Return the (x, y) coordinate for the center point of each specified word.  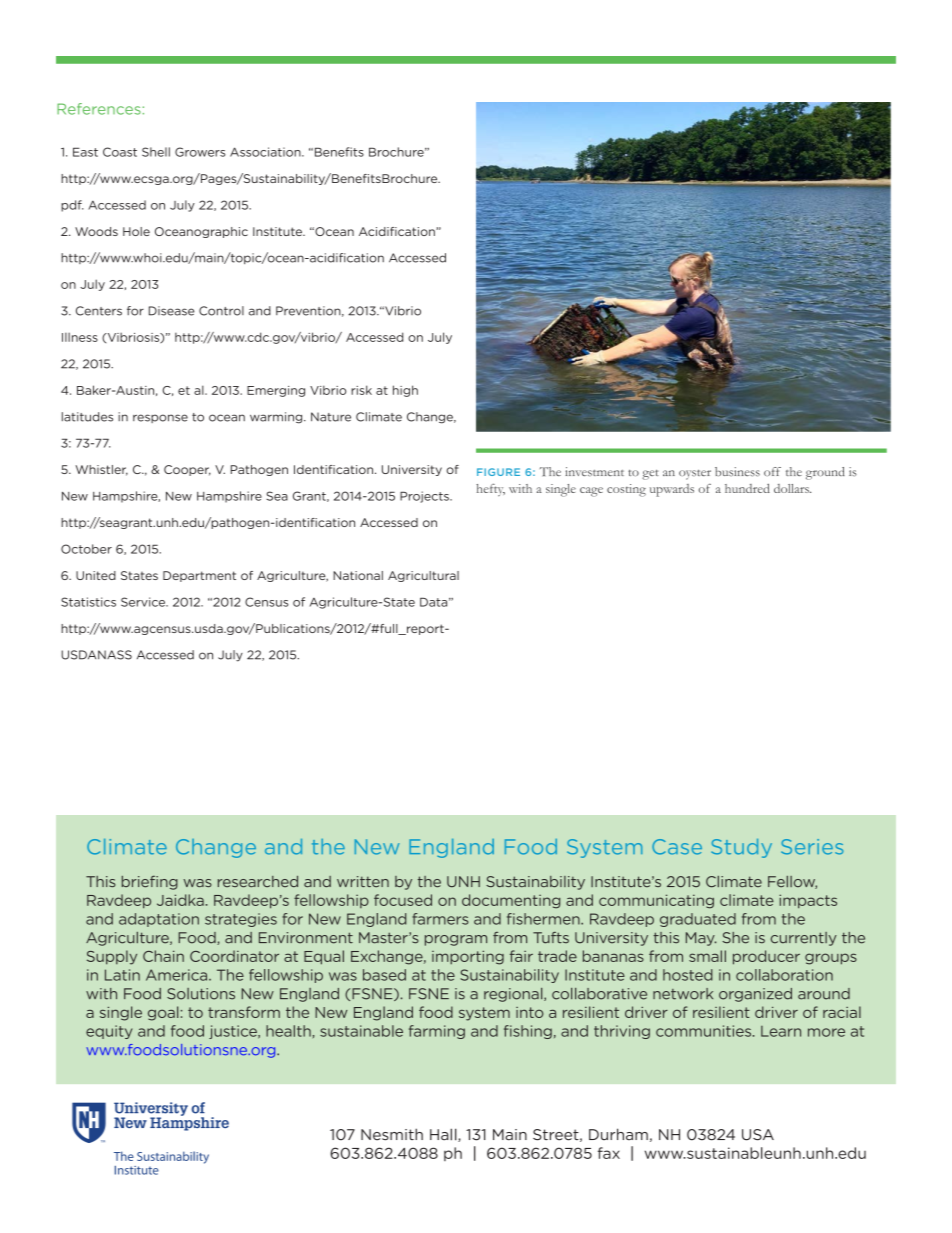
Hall (444, 1135)
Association (266, 152)
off (772, 471)
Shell (156, 152)
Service (144, 602)
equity (109, 1032)
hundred (747, 488)
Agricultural (423, 576)
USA (758, 1135)
